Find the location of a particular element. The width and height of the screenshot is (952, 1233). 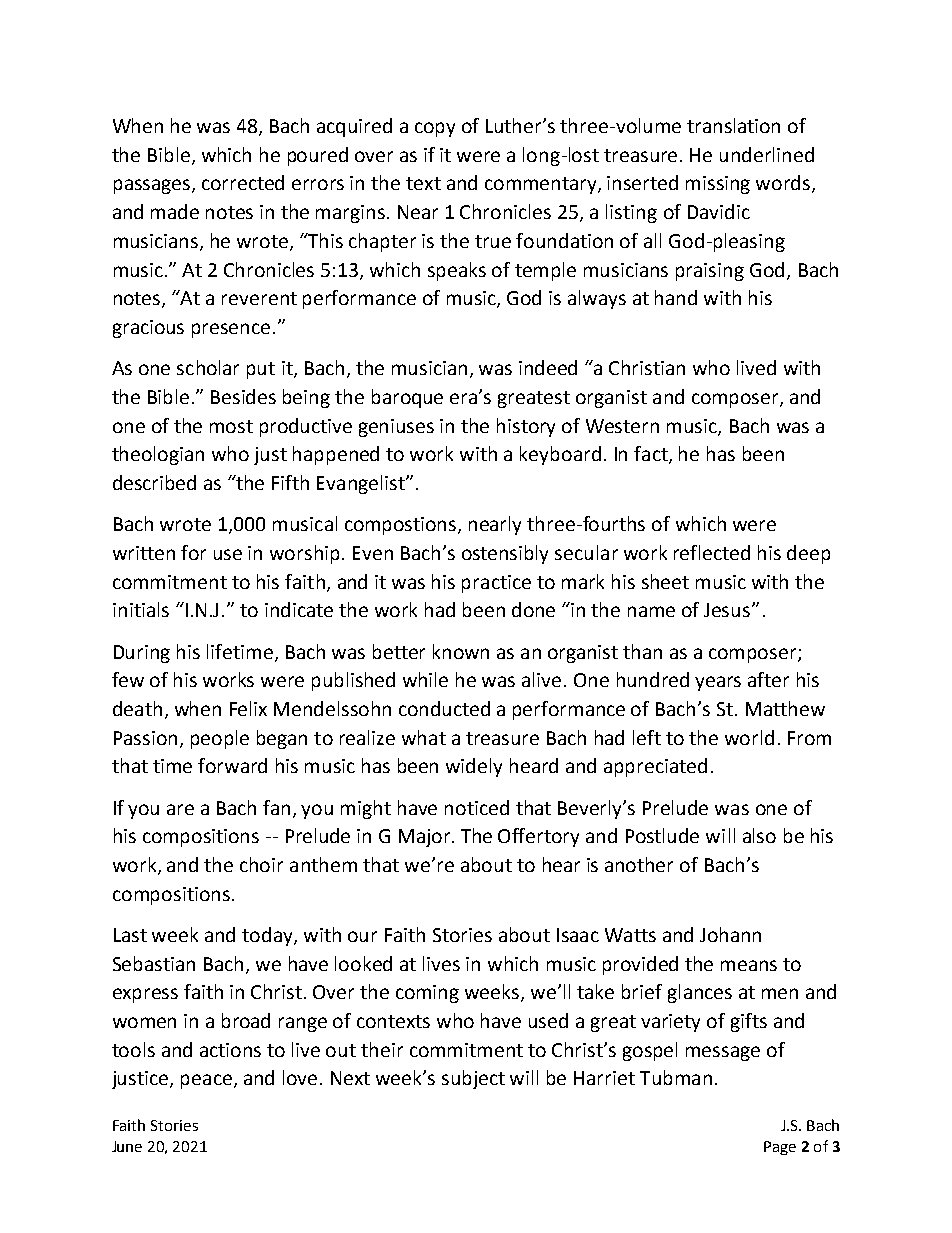

subject is located at coordinates (473, 1079).
